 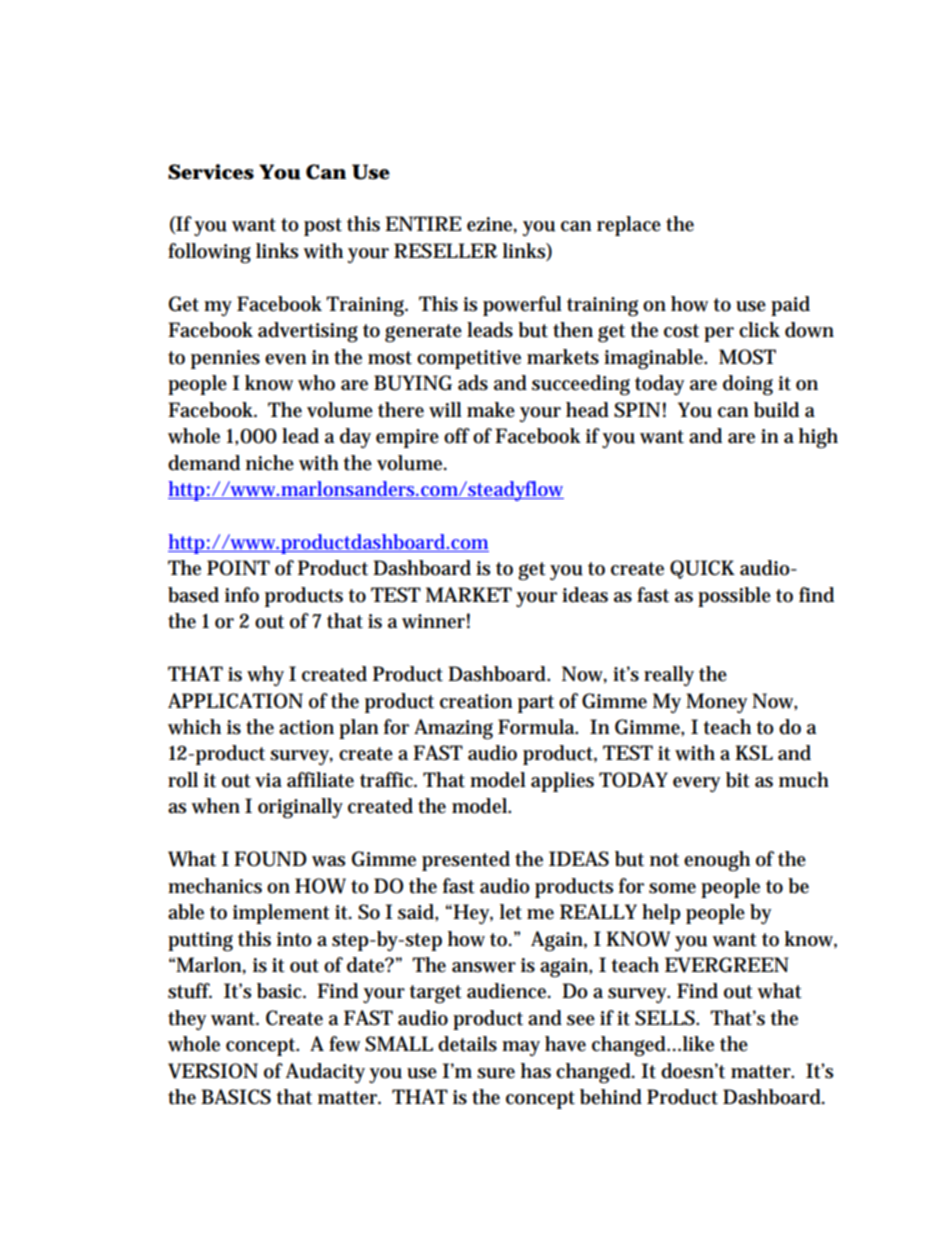 What do you see at coordinates (748, 385) in the screenshot?
I see `doing` at bounding box center [748, 385].
